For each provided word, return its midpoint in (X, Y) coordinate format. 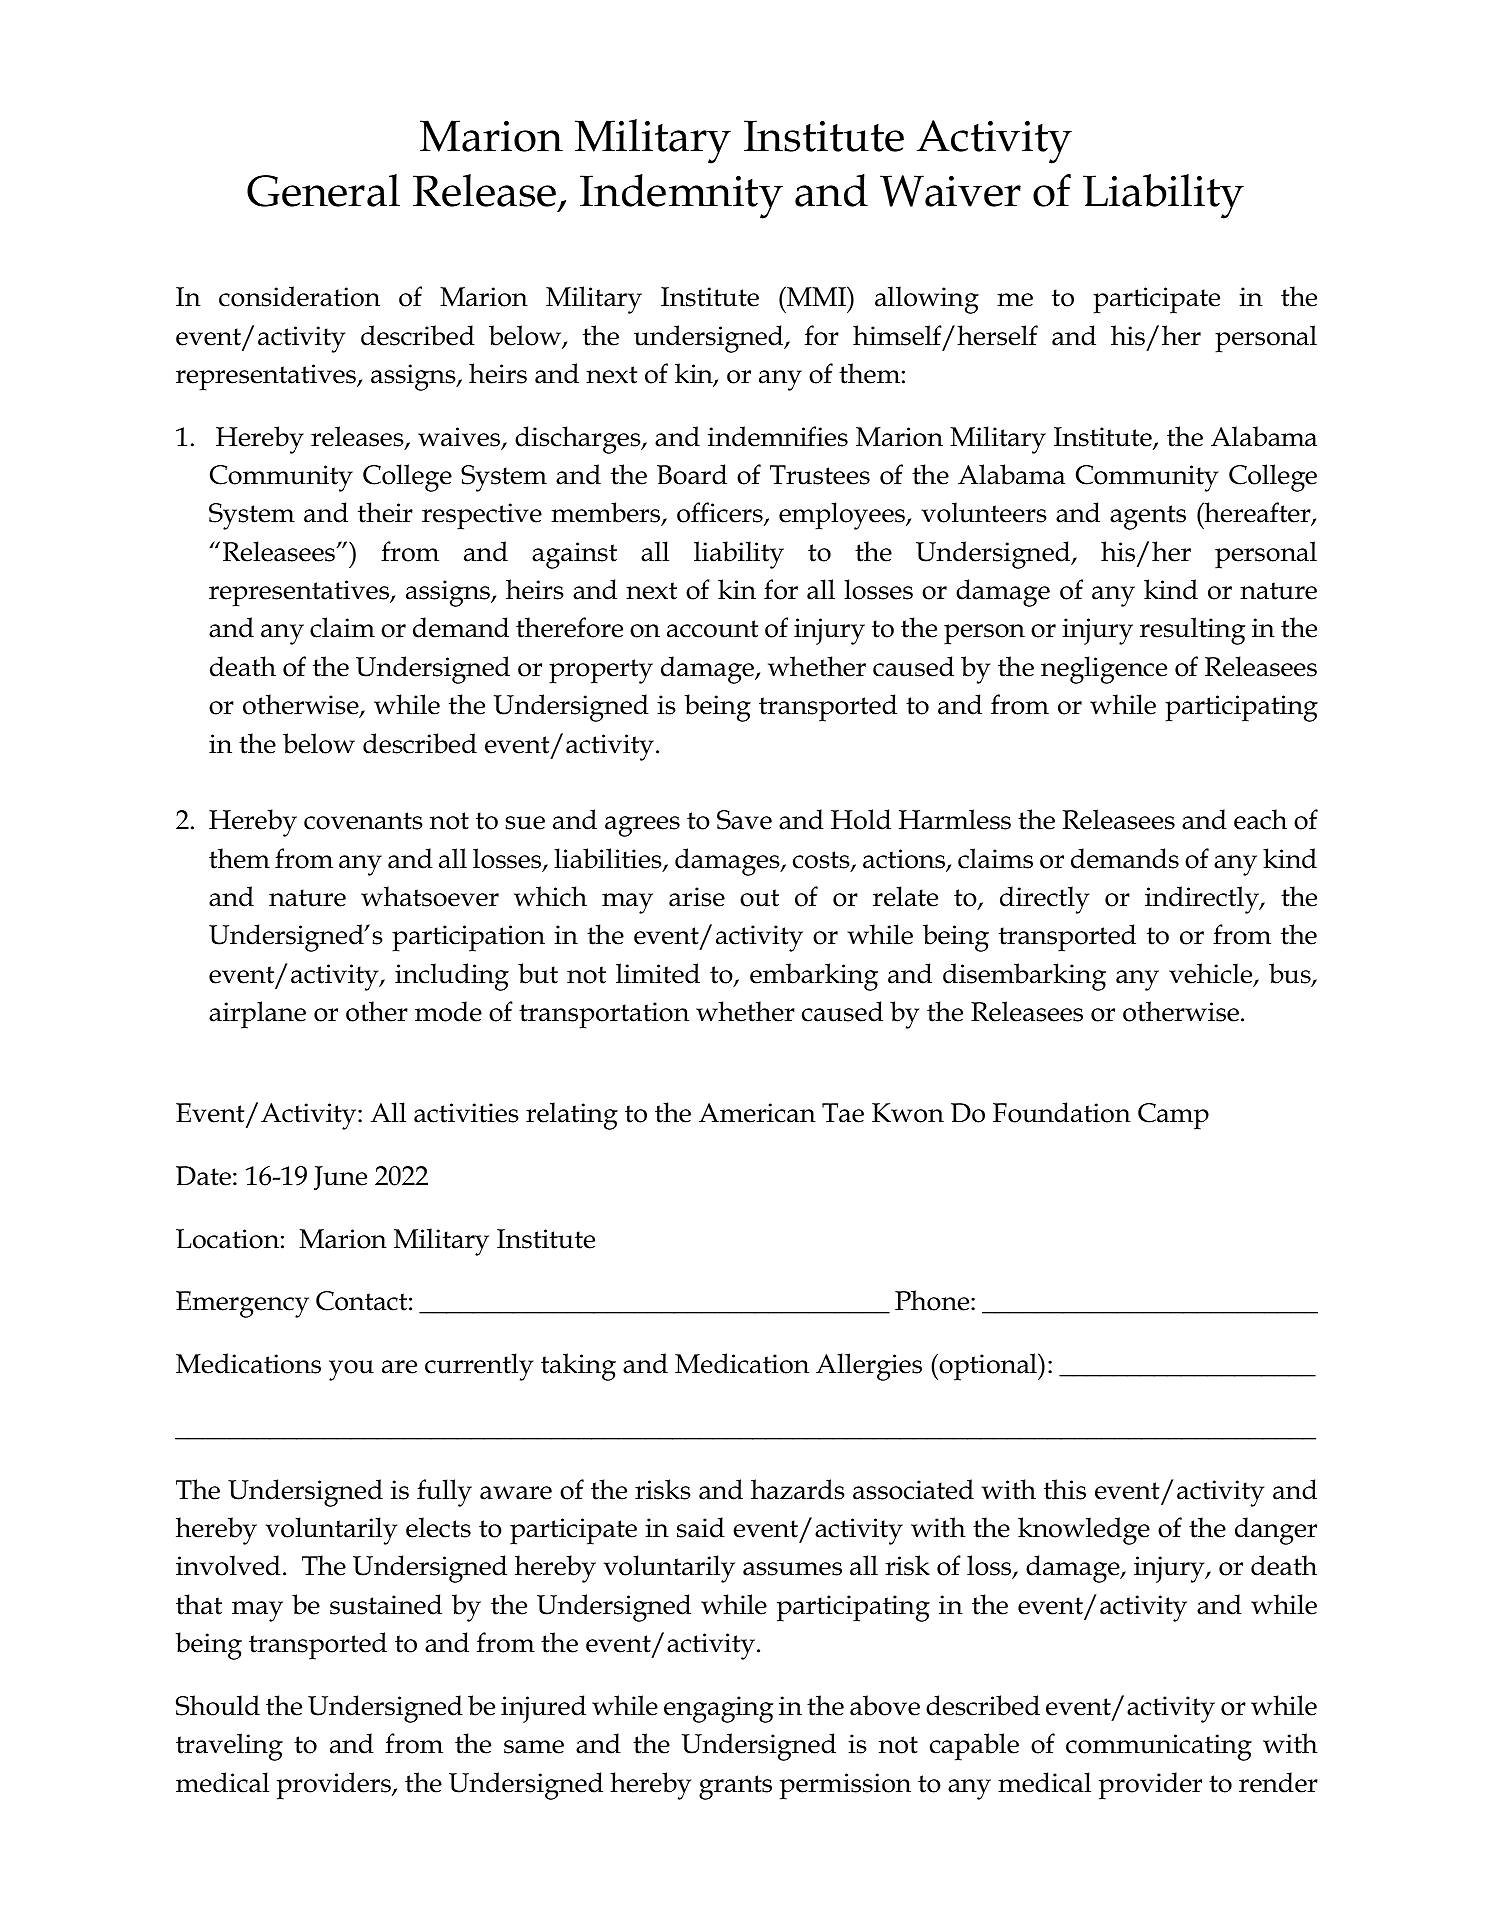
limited (658, 973)
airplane (257, 1015)
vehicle (1212, 974)
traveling (229, 1747)
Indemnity (681, 196)
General (323, 190)
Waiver (950, 191)
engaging (719, 1709)
